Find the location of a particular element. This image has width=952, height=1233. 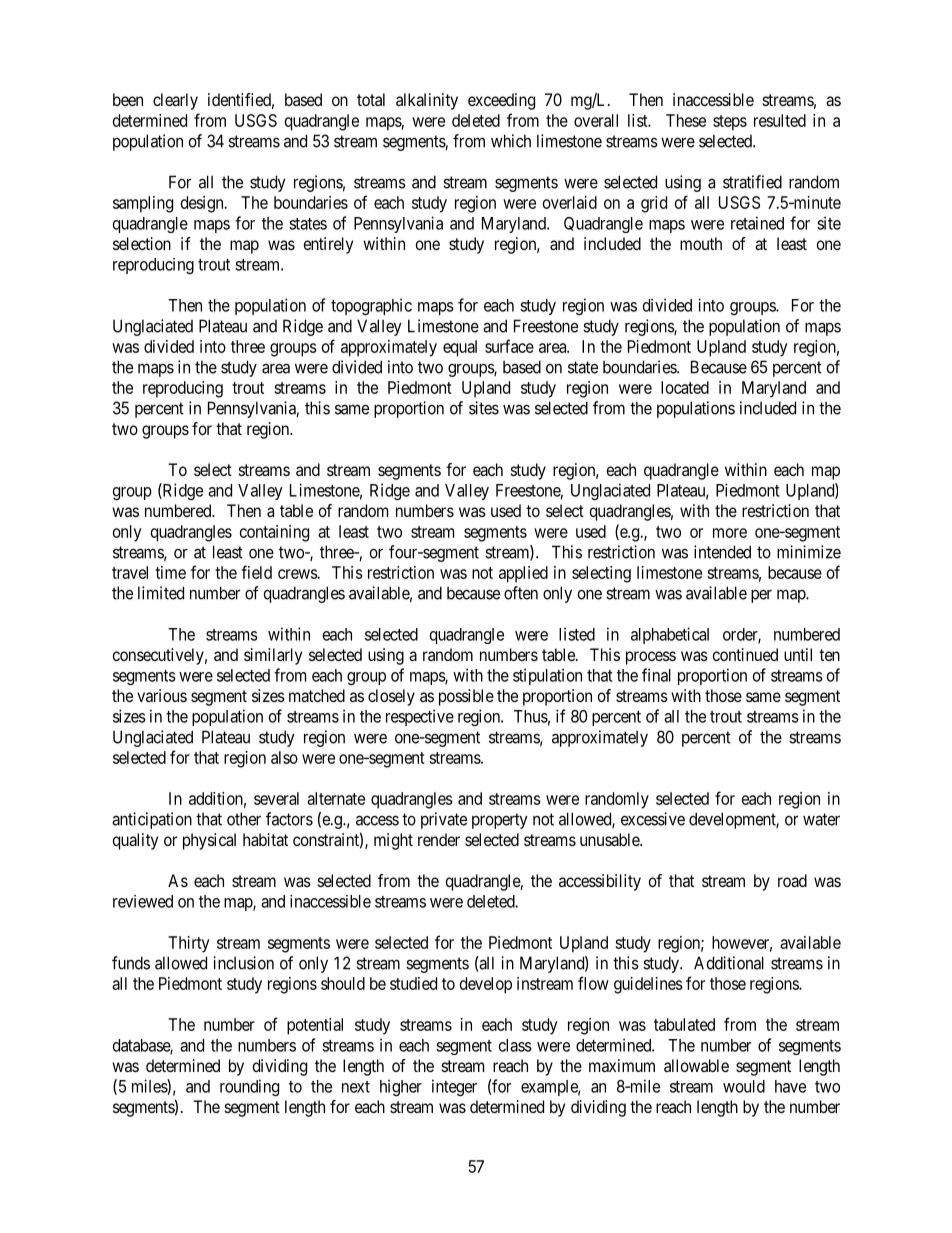

which is located at coordinates (511, 141).
